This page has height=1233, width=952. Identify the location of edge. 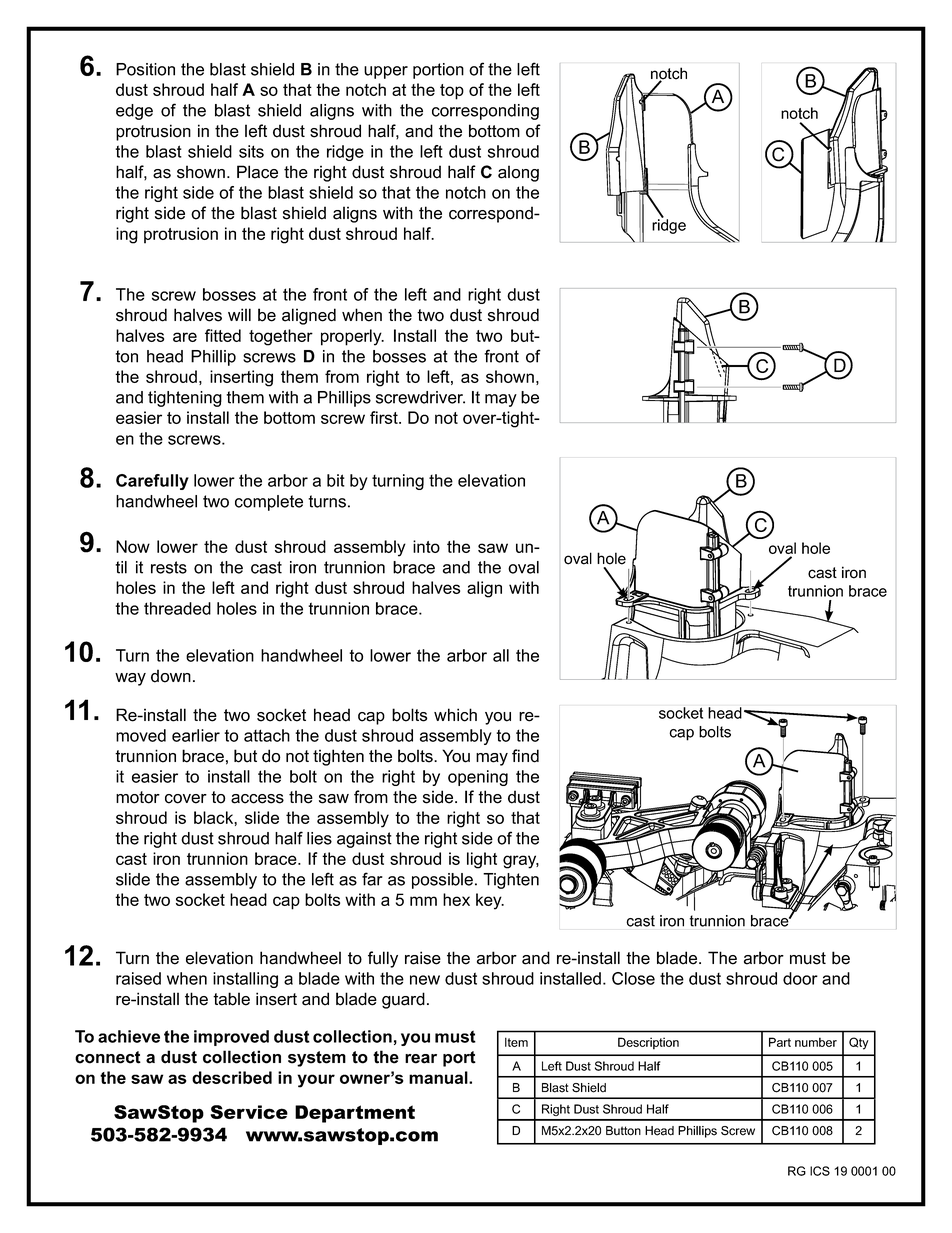
(134, 112).
